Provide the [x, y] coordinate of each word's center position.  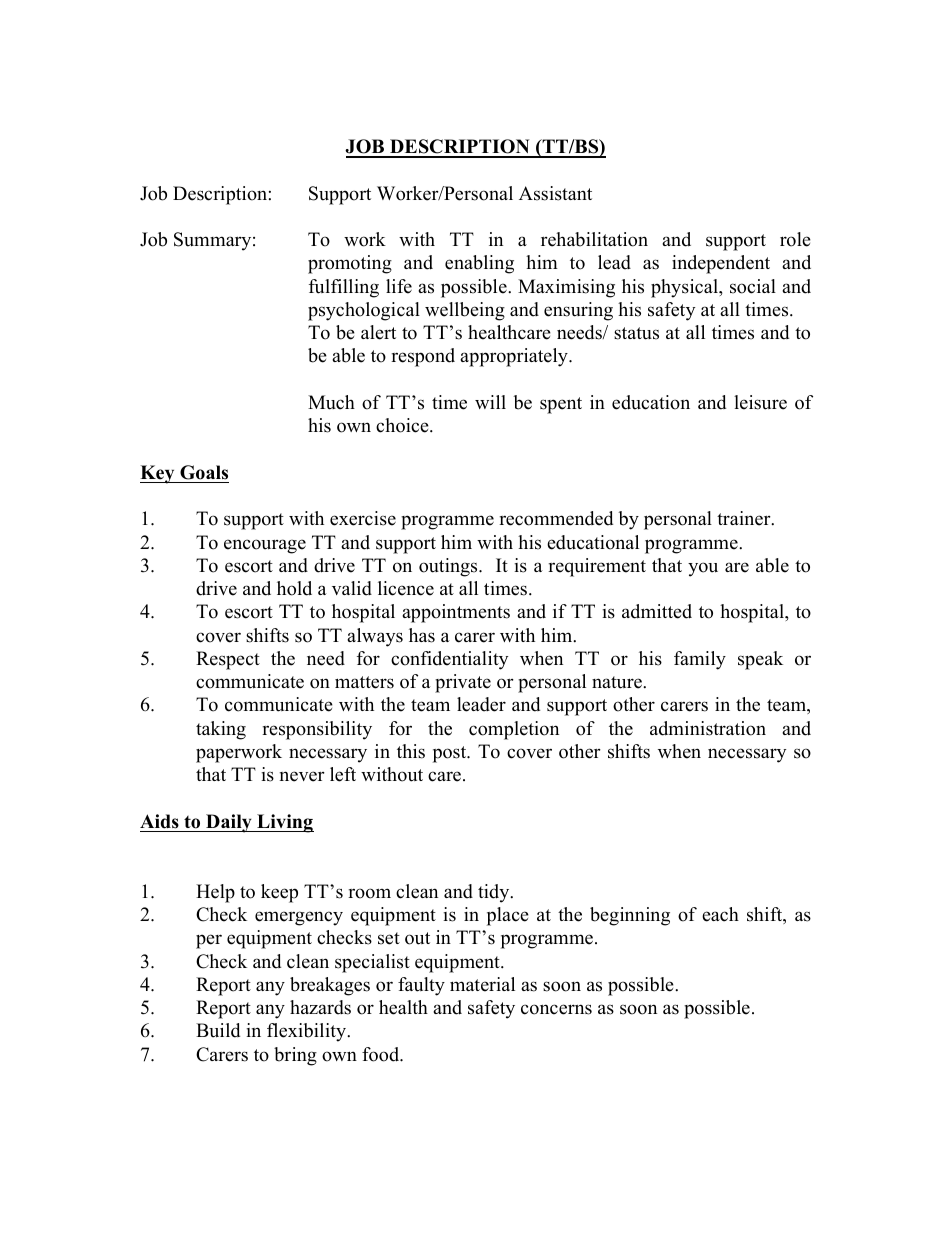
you [703, 569]
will [490, 402]
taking [221, 730]
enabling [479, 264]
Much [331, 402]
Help [215, 893]
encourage [265, 546]
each [720, 914]
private [463, 683]
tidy [495, 893]
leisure [760, 402]
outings [449, 567]
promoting [350, 264]
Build [218, 1030]
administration [708, 728]
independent [721, 264]
